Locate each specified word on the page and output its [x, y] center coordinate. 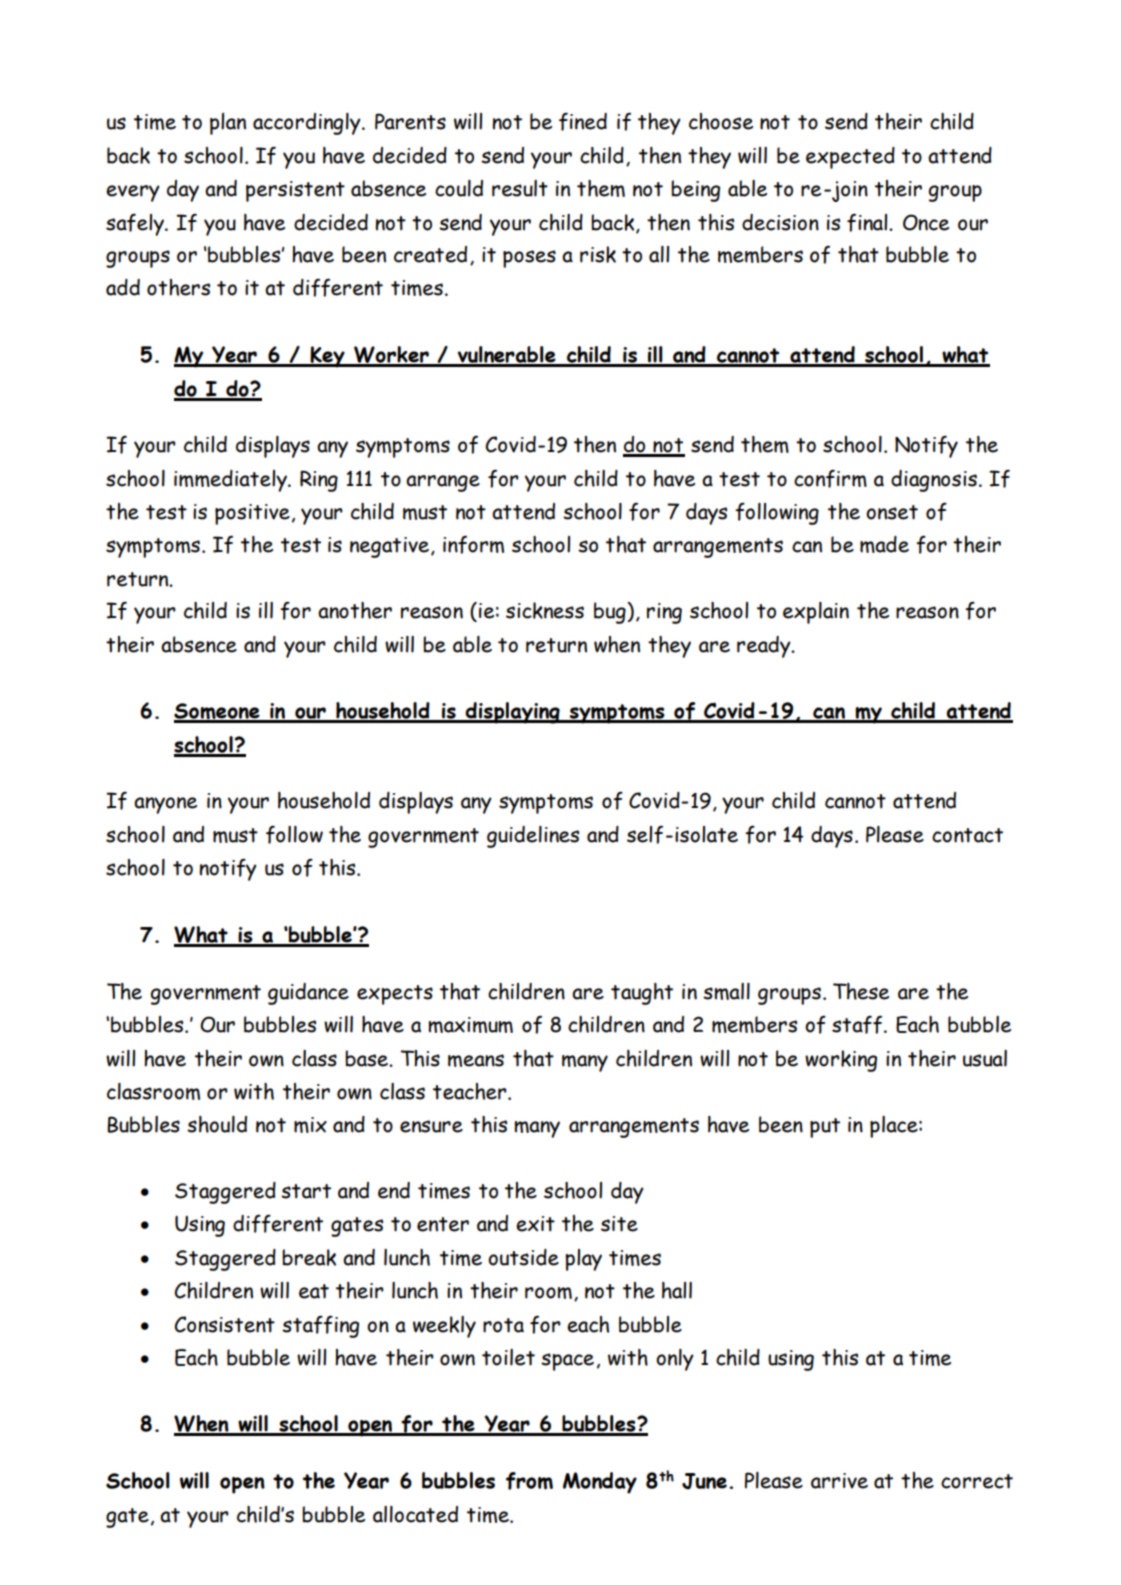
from [529, 1481]
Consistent [224, 1324]
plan [228, 124]
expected [850, 158]
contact [967, 835]
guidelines [533, 837]
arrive [839, 1481]
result [520, 188]
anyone [165, 805]
